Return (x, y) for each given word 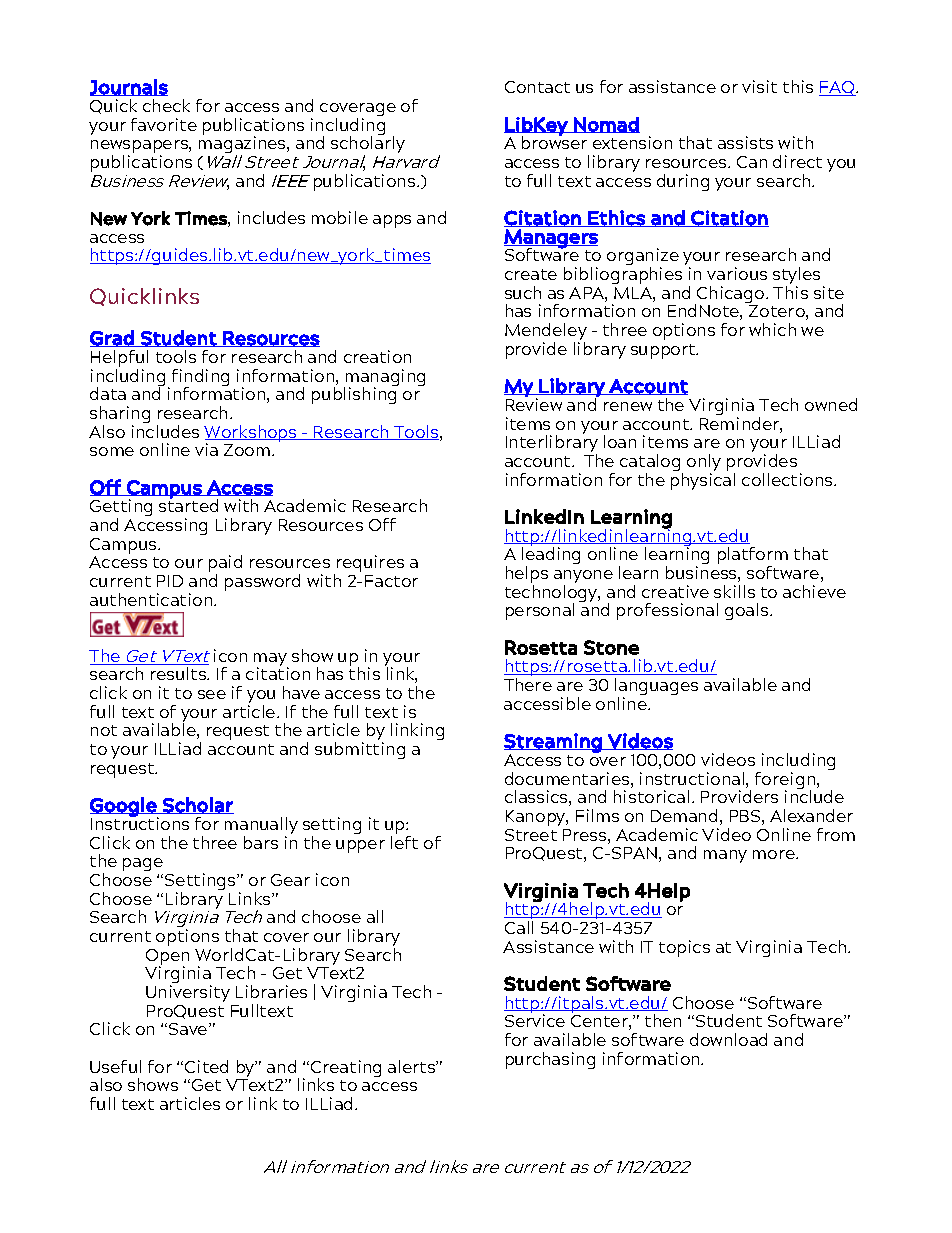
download (728, 1039)
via (206, 449)
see (212, 694)
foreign (786, 782)
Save (189, 1029)
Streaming (554, 744)
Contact (537, 87)
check (166, 105)
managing (384, 379)
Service (535, 1020)
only (704, 462)
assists (745, 142)
